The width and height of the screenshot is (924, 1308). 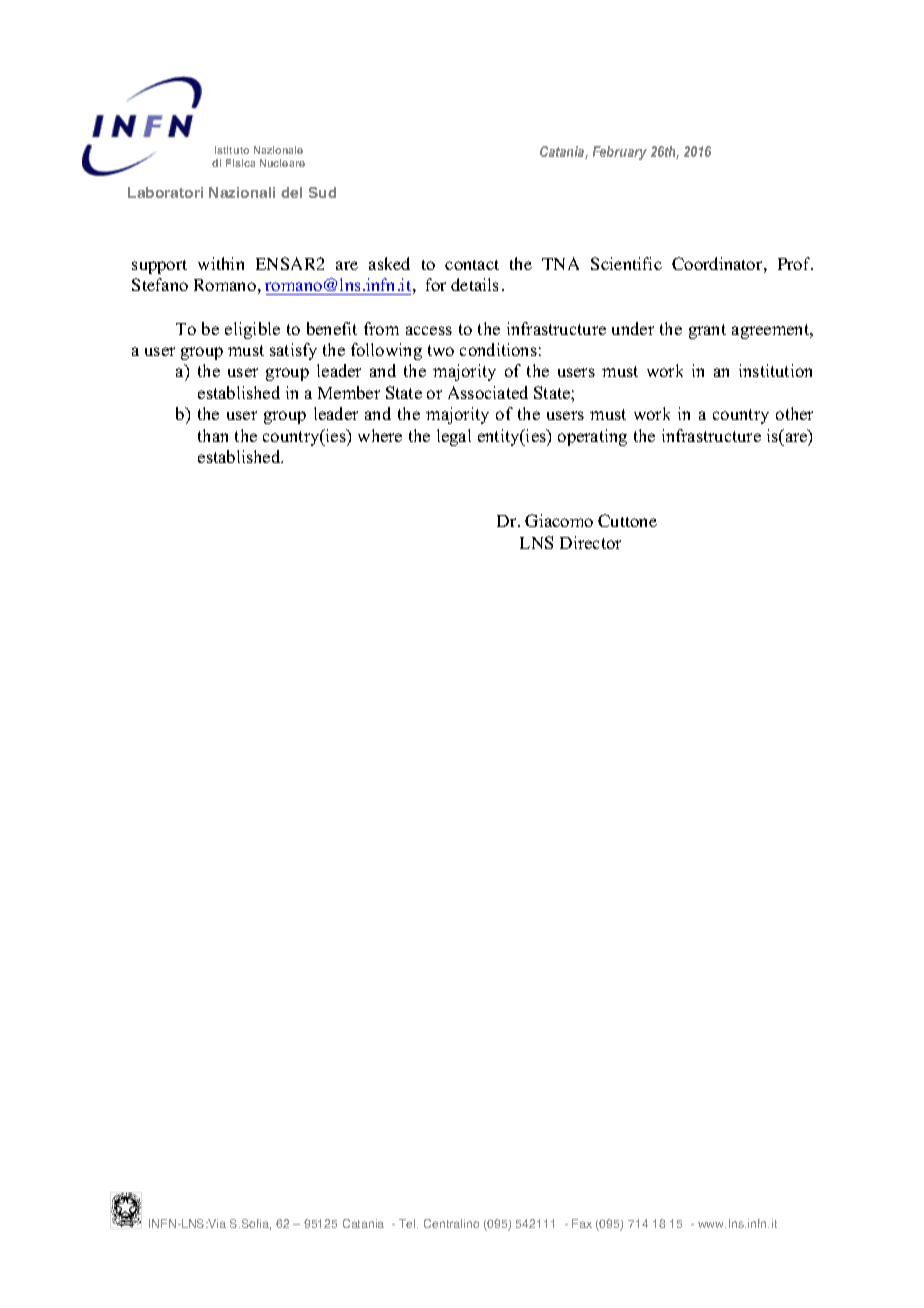 What do you see at coordinates (349, 392) in the screenshot?
I see `Member` at bounding box center [349, 392].
